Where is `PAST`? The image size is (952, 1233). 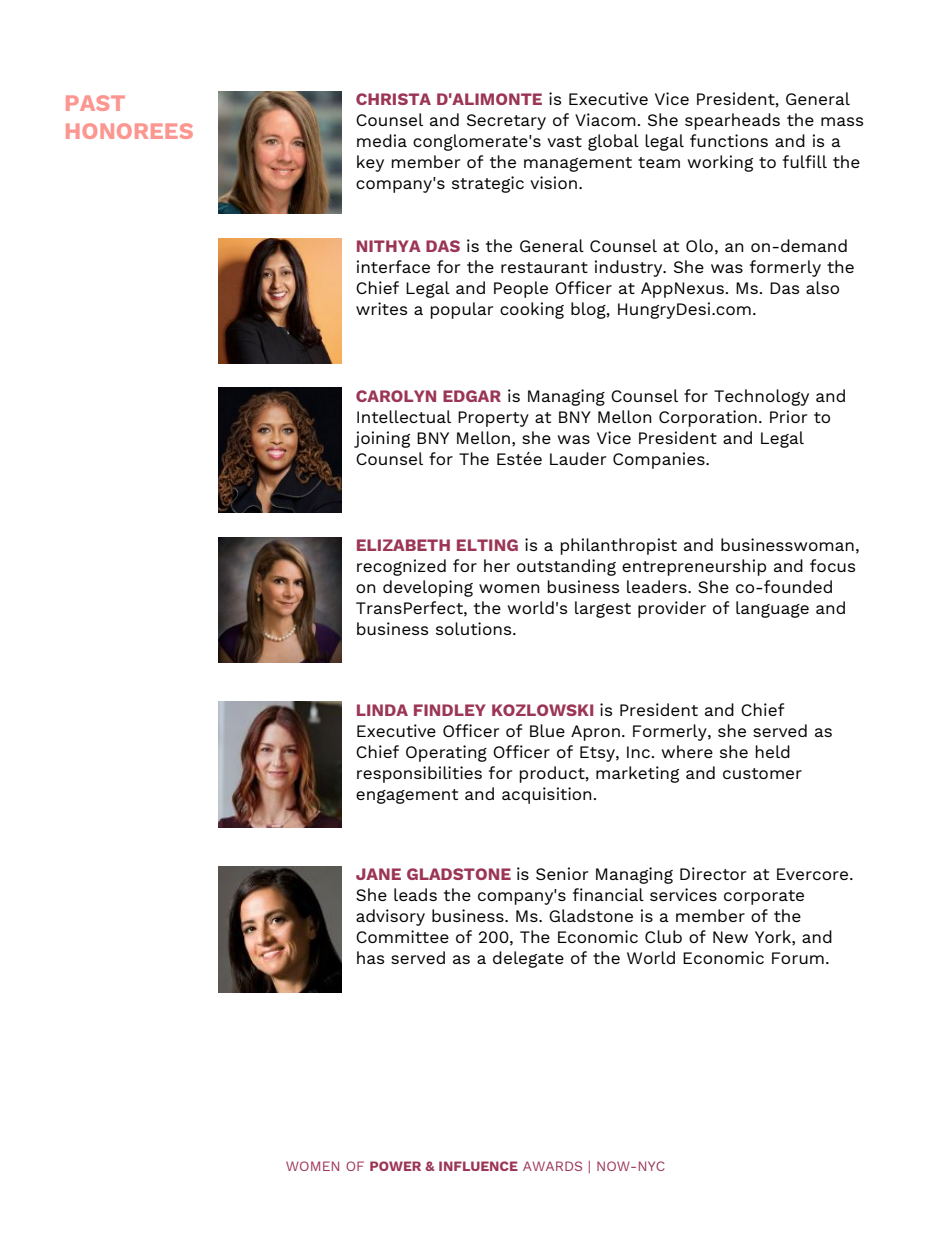
PAST is located at coordinates (95, 103).
